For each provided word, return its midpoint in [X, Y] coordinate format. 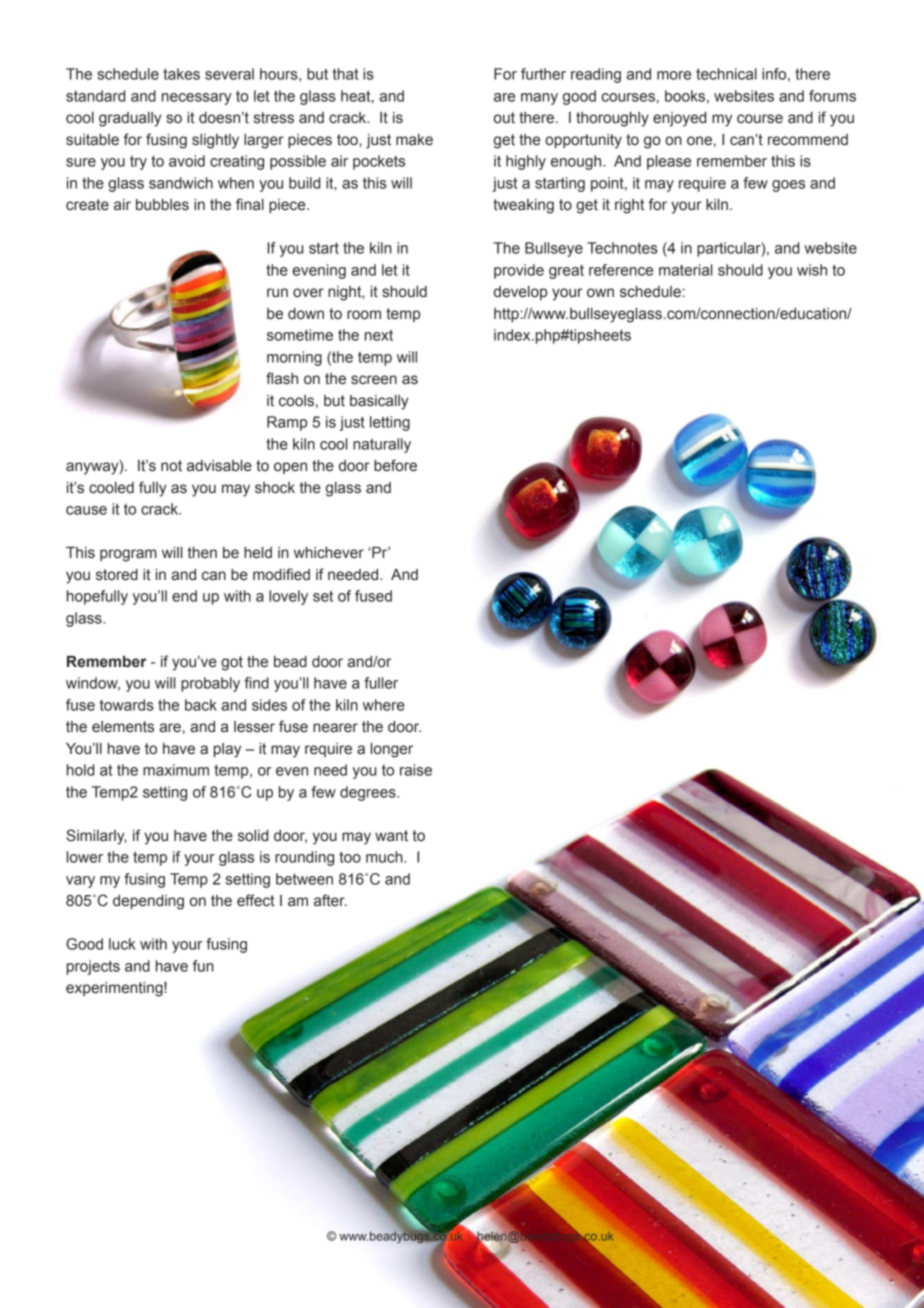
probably [210, 684]
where [384, 705]
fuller [381, 683]
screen [374, 380]
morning [294, 358]
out [504, 118]
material [685, 270]
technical [726, 74]
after [330, 900]
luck [122, 944]
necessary [197, 99]
